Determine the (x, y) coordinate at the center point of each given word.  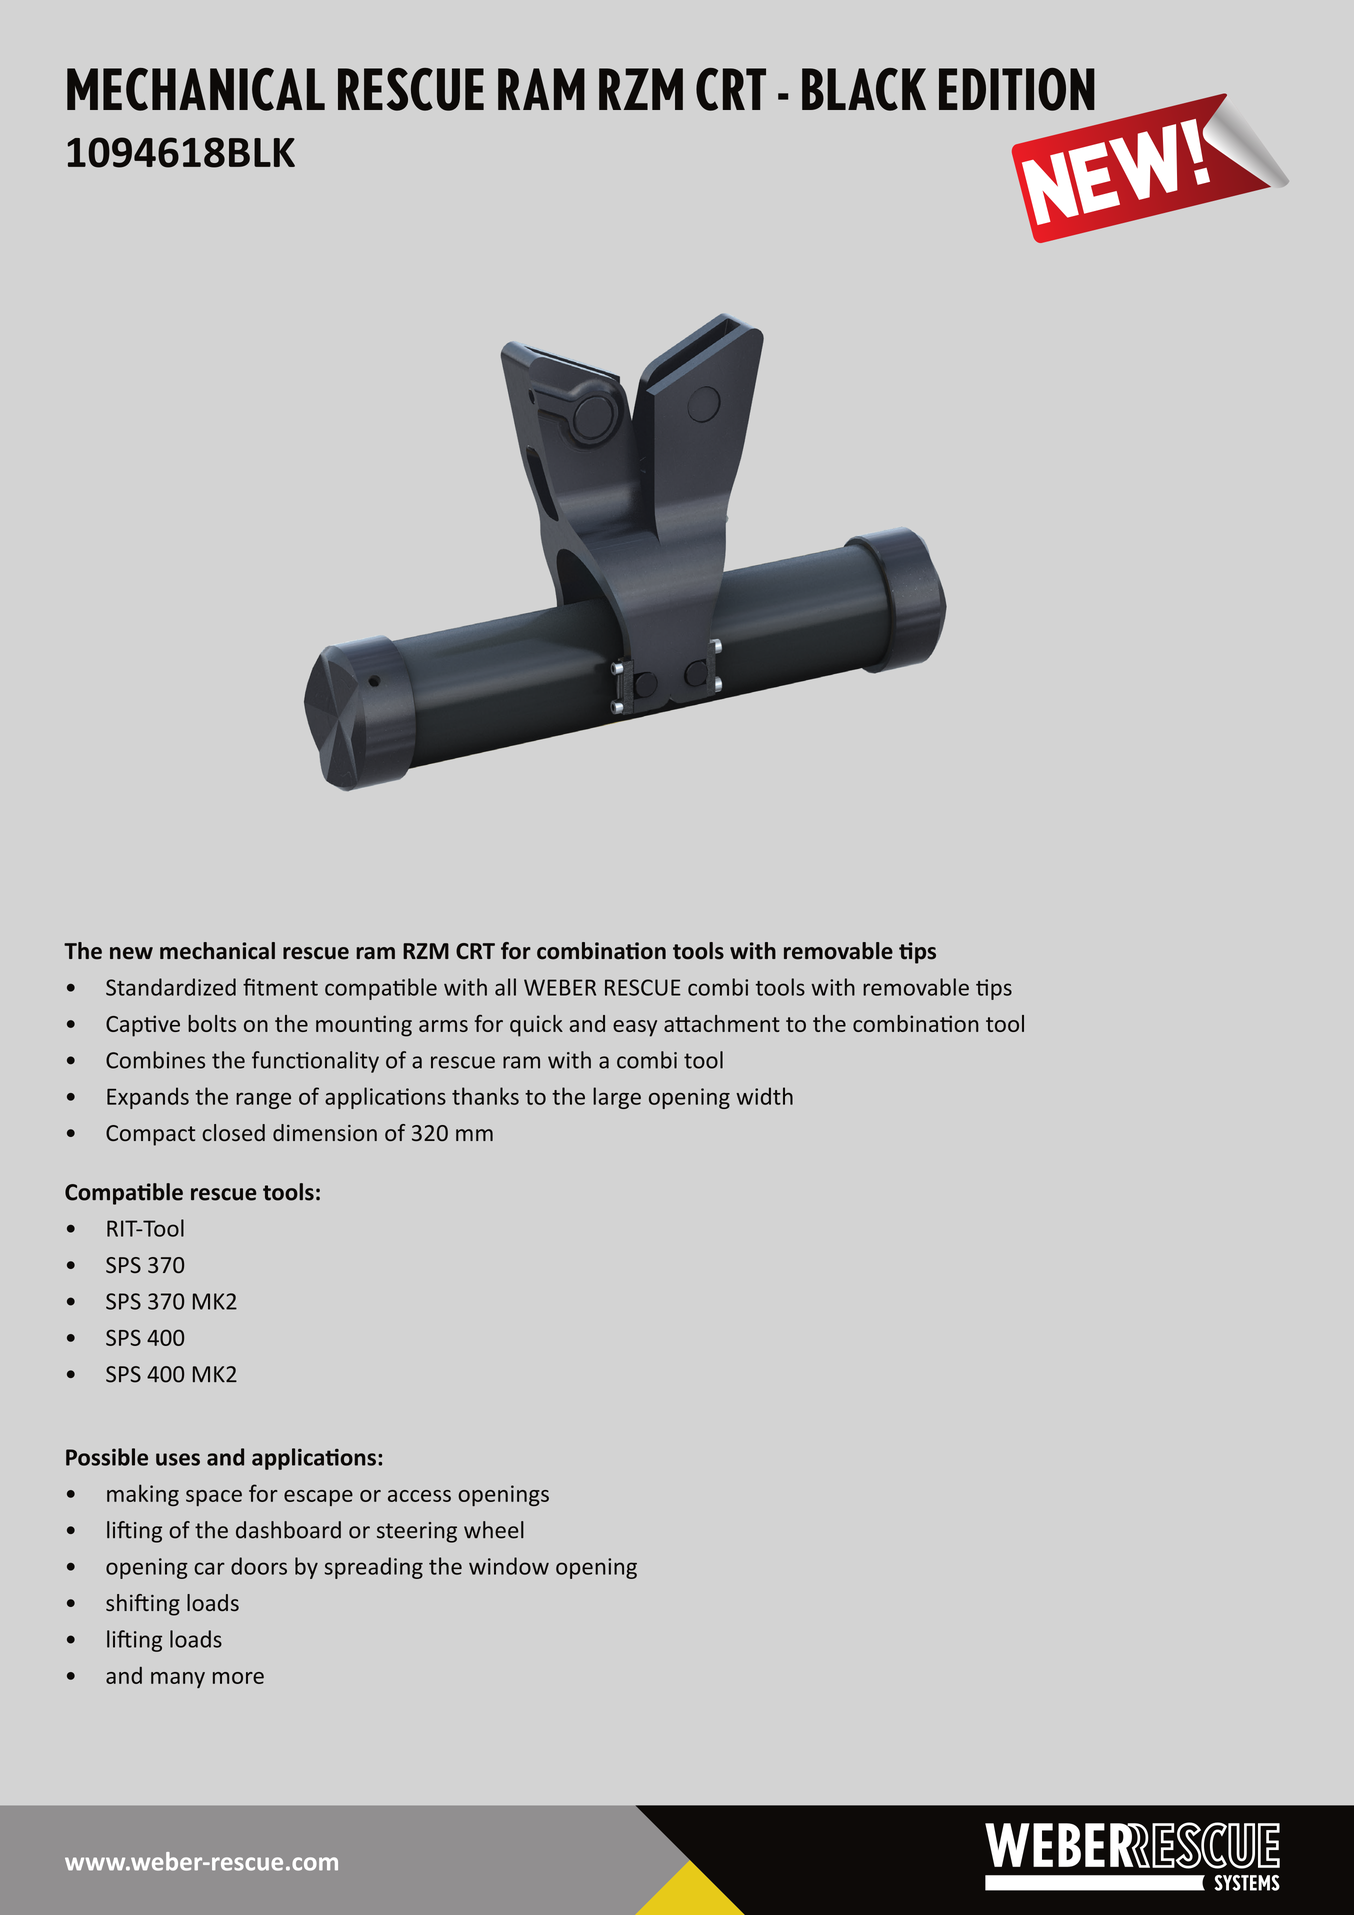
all (505, 987)
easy (635, 1028)
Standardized (171, 987)
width (764, 1096)
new (131, 953)
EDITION (1017, 89)
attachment (722, 1023)
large (617, 1098)
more (238, 1678)
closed (233, 1133)
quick (536, 1026)
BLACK (864, 89)
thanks (485, 1096)
